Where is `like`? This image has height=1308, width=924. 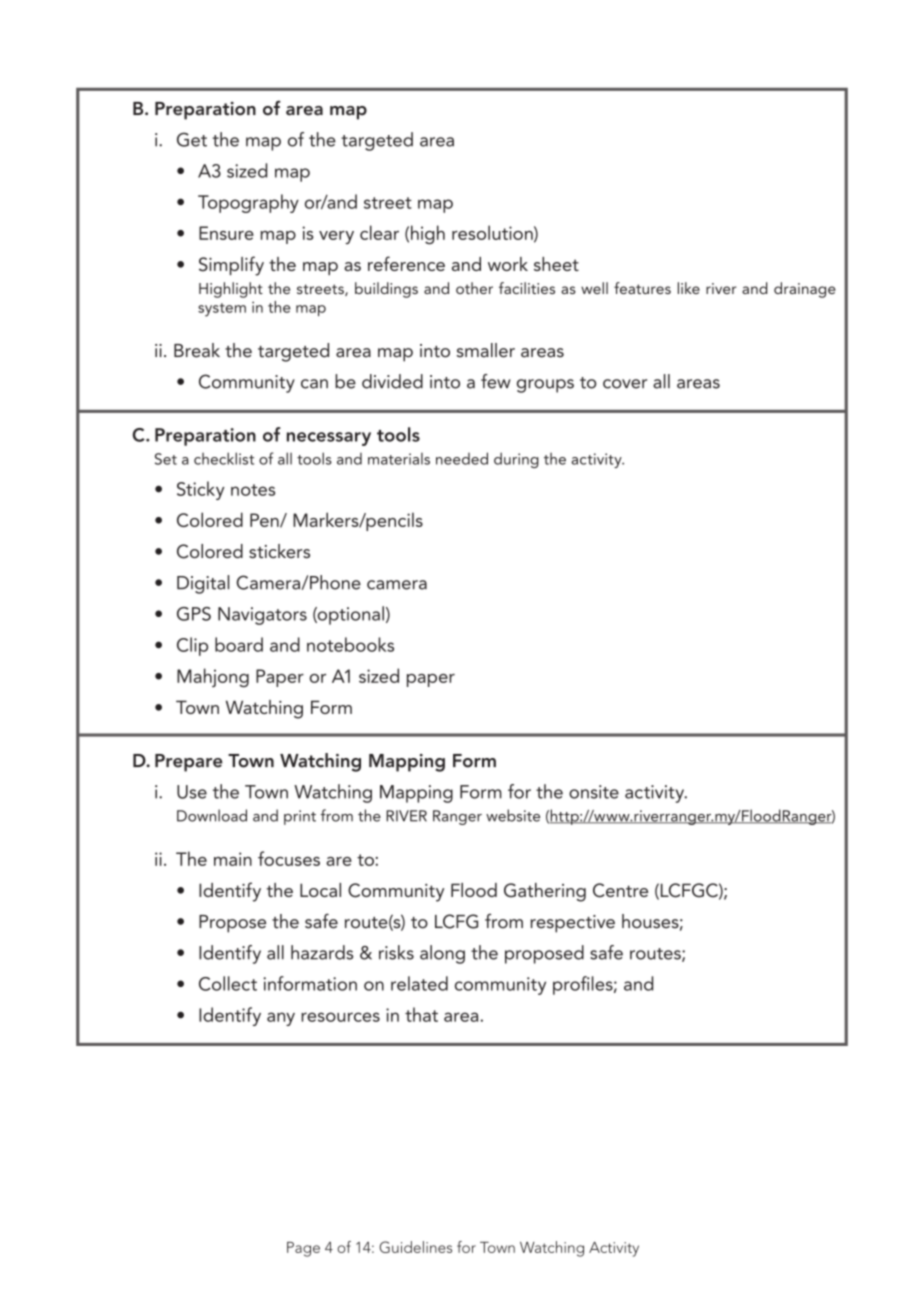 like is located at coordinates (689, 288).
